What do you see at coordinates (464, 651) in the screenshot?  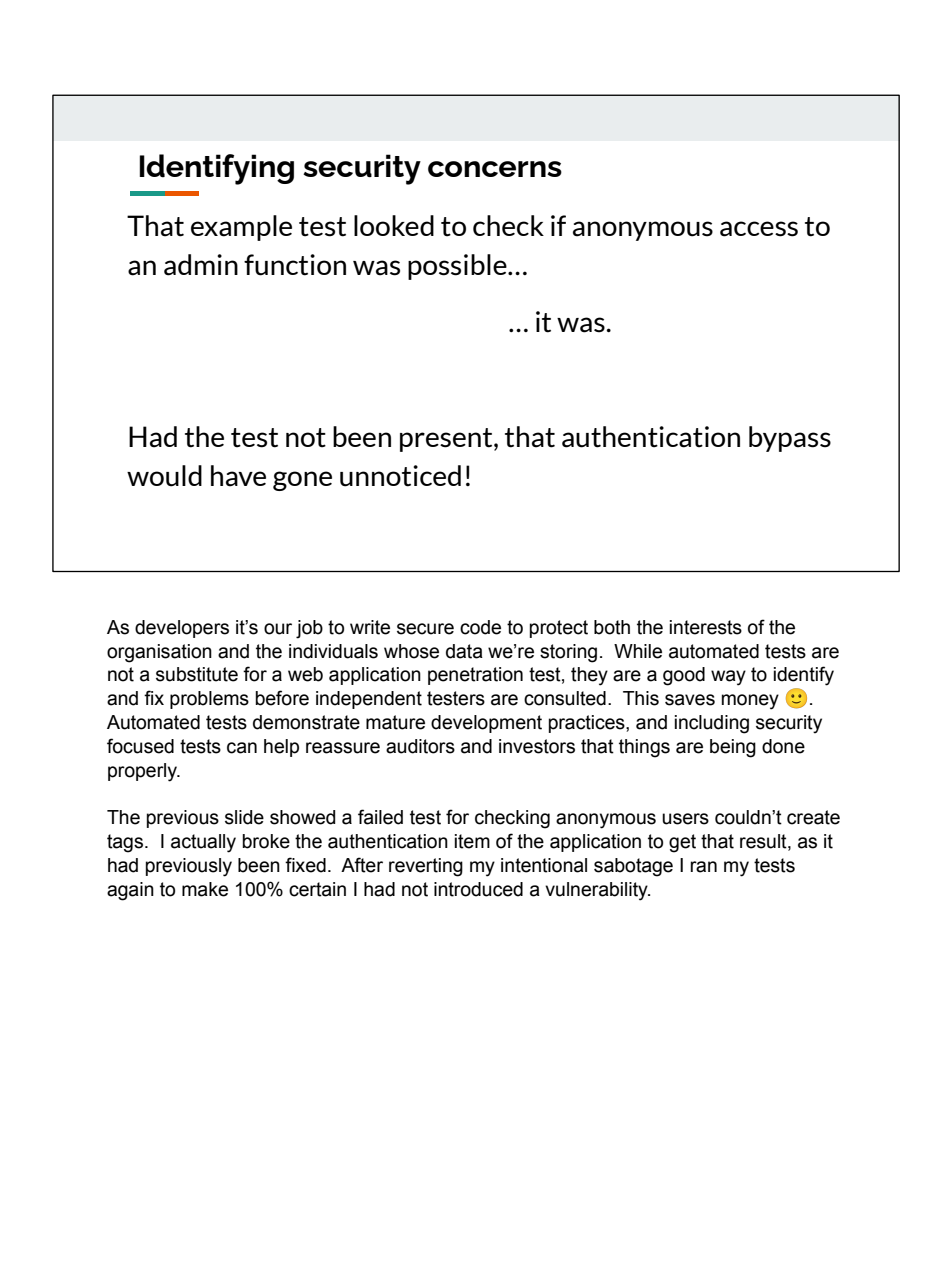 I see `data` at bounding box center [464, 651].
